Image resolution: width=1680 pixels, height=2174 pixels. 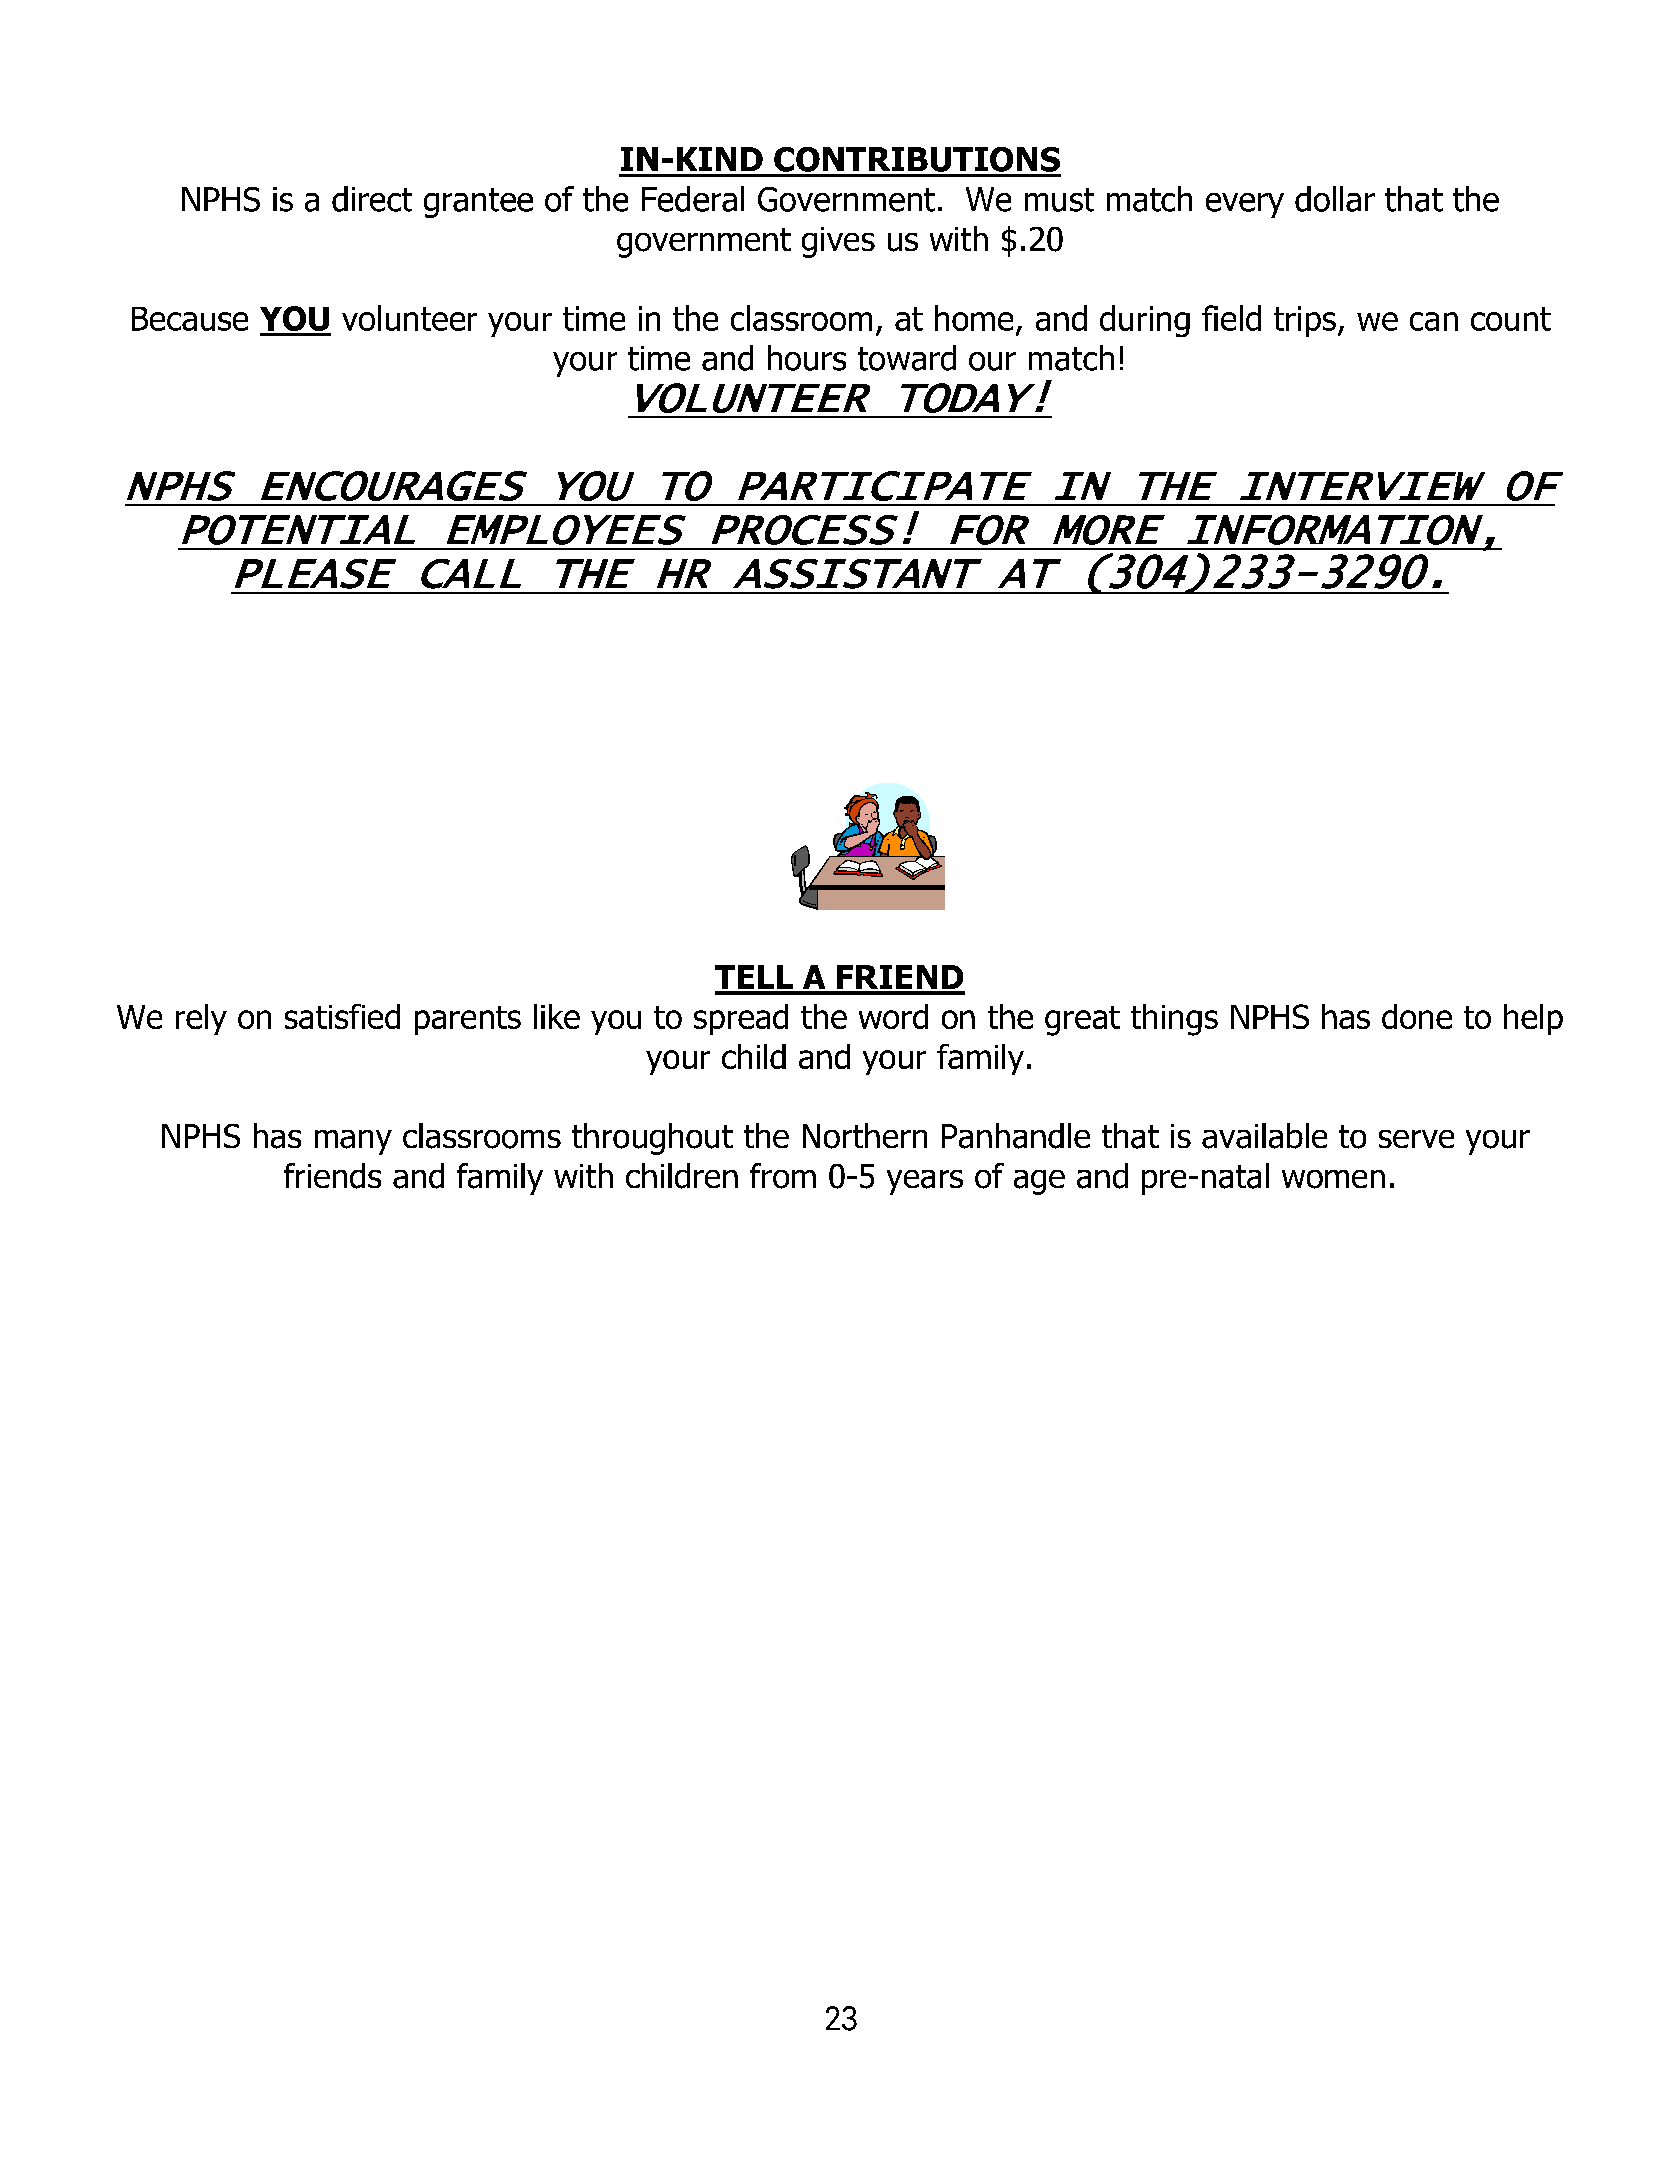 I want to click on serve, so click(x=1416, y=1139).
